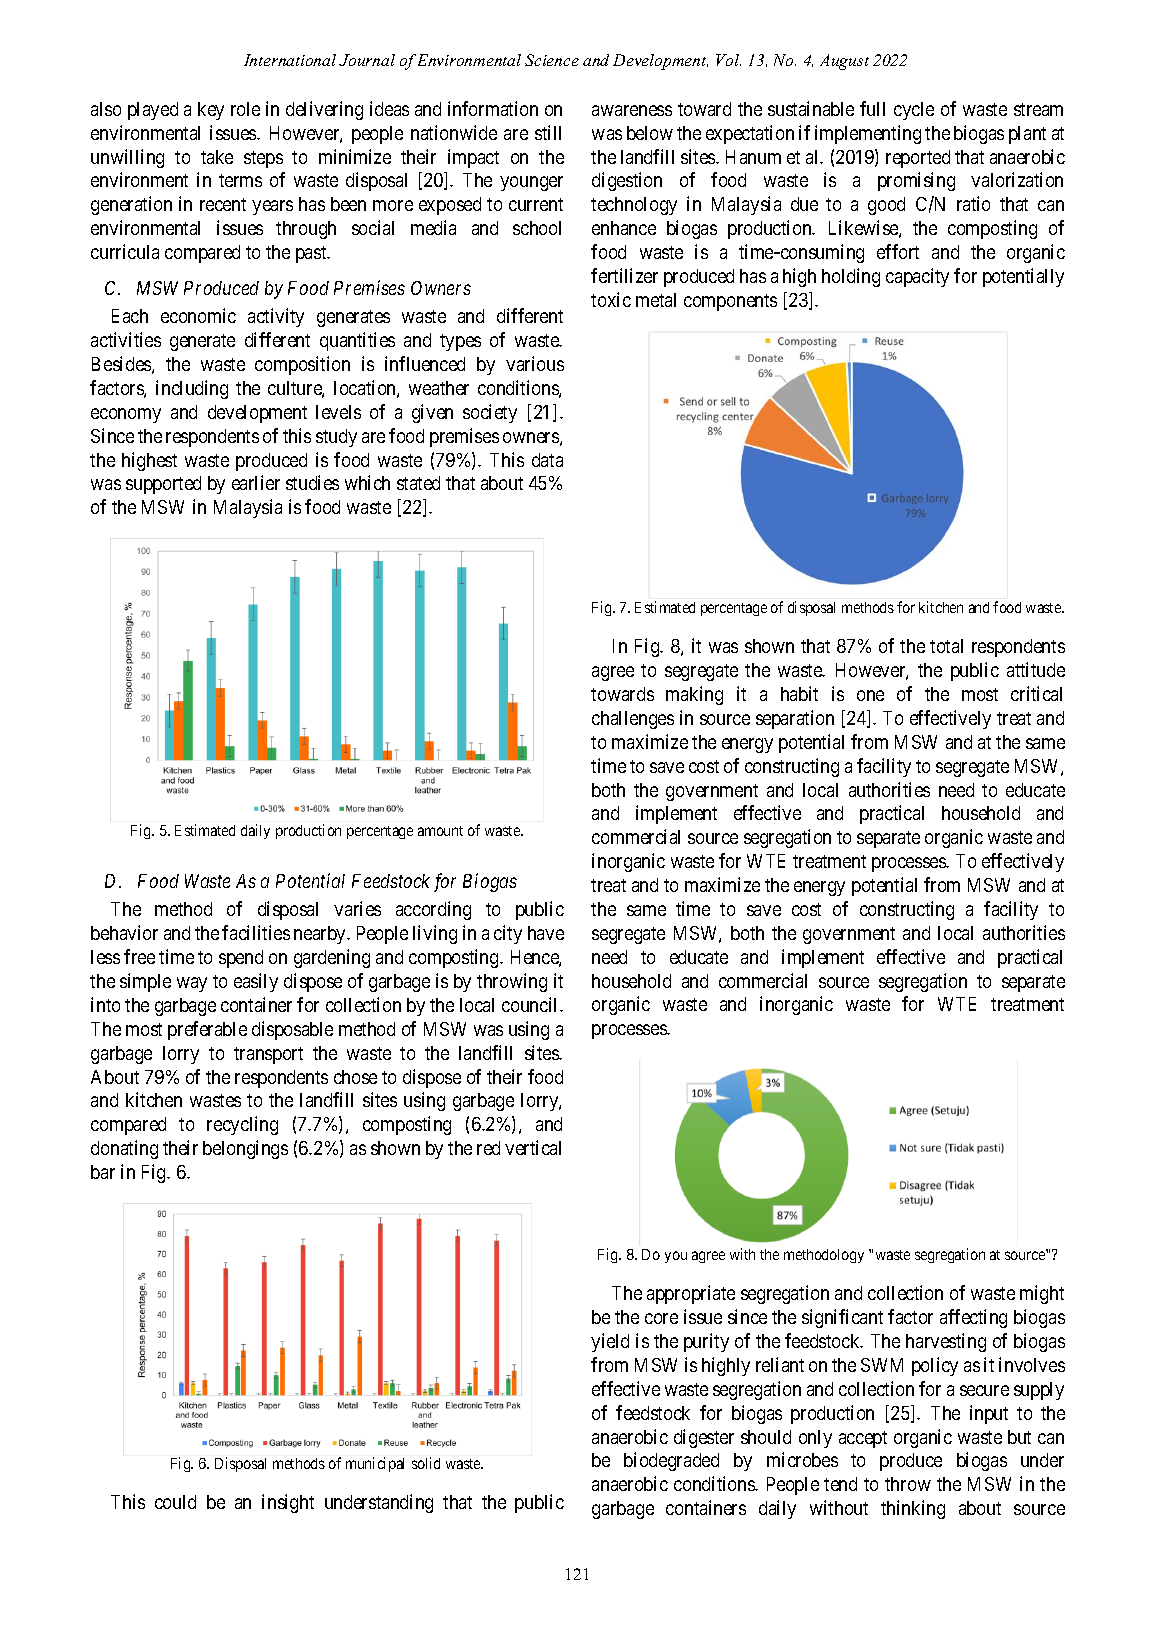 The image size is (1156, 1635). What do you see at coordinates (211, 111) in the document?
I see `key` at bounding box center [211, 111].
